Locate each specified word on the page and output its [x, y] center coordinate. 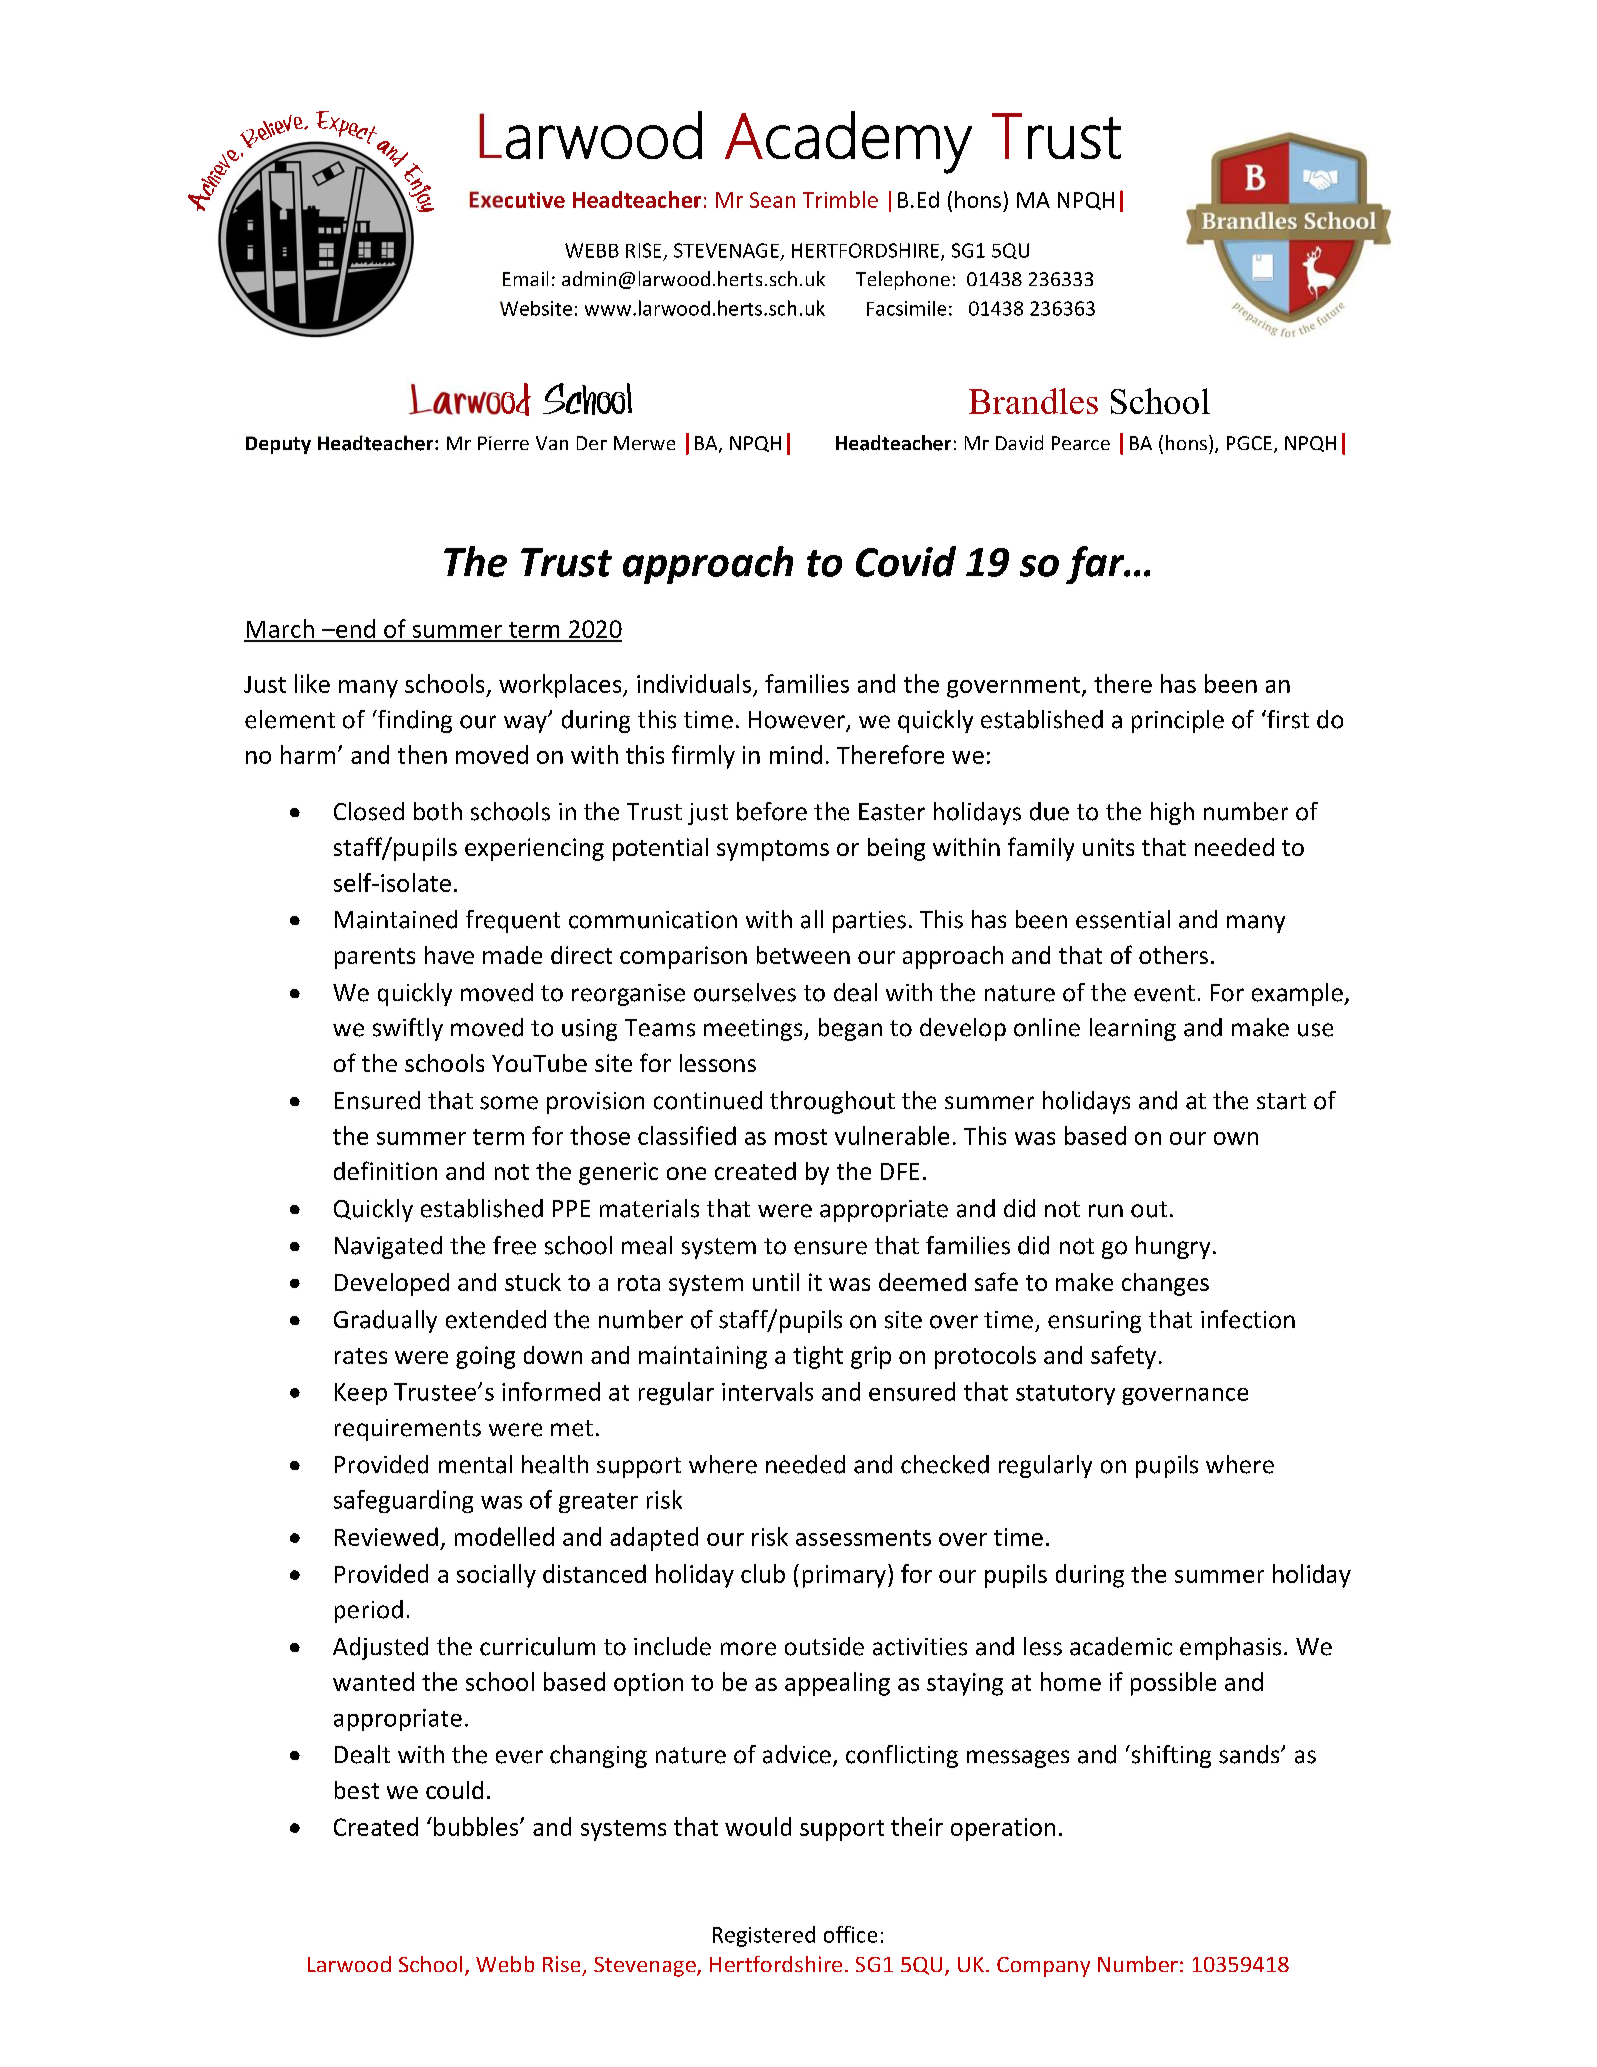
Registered [764, 1936]
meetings [754, 1030]
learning [1133, 1029]
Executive [517, 199]
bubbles [477, 1826]
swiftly [408, 1029]
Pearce [1081, 443]
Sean [772, 200]
